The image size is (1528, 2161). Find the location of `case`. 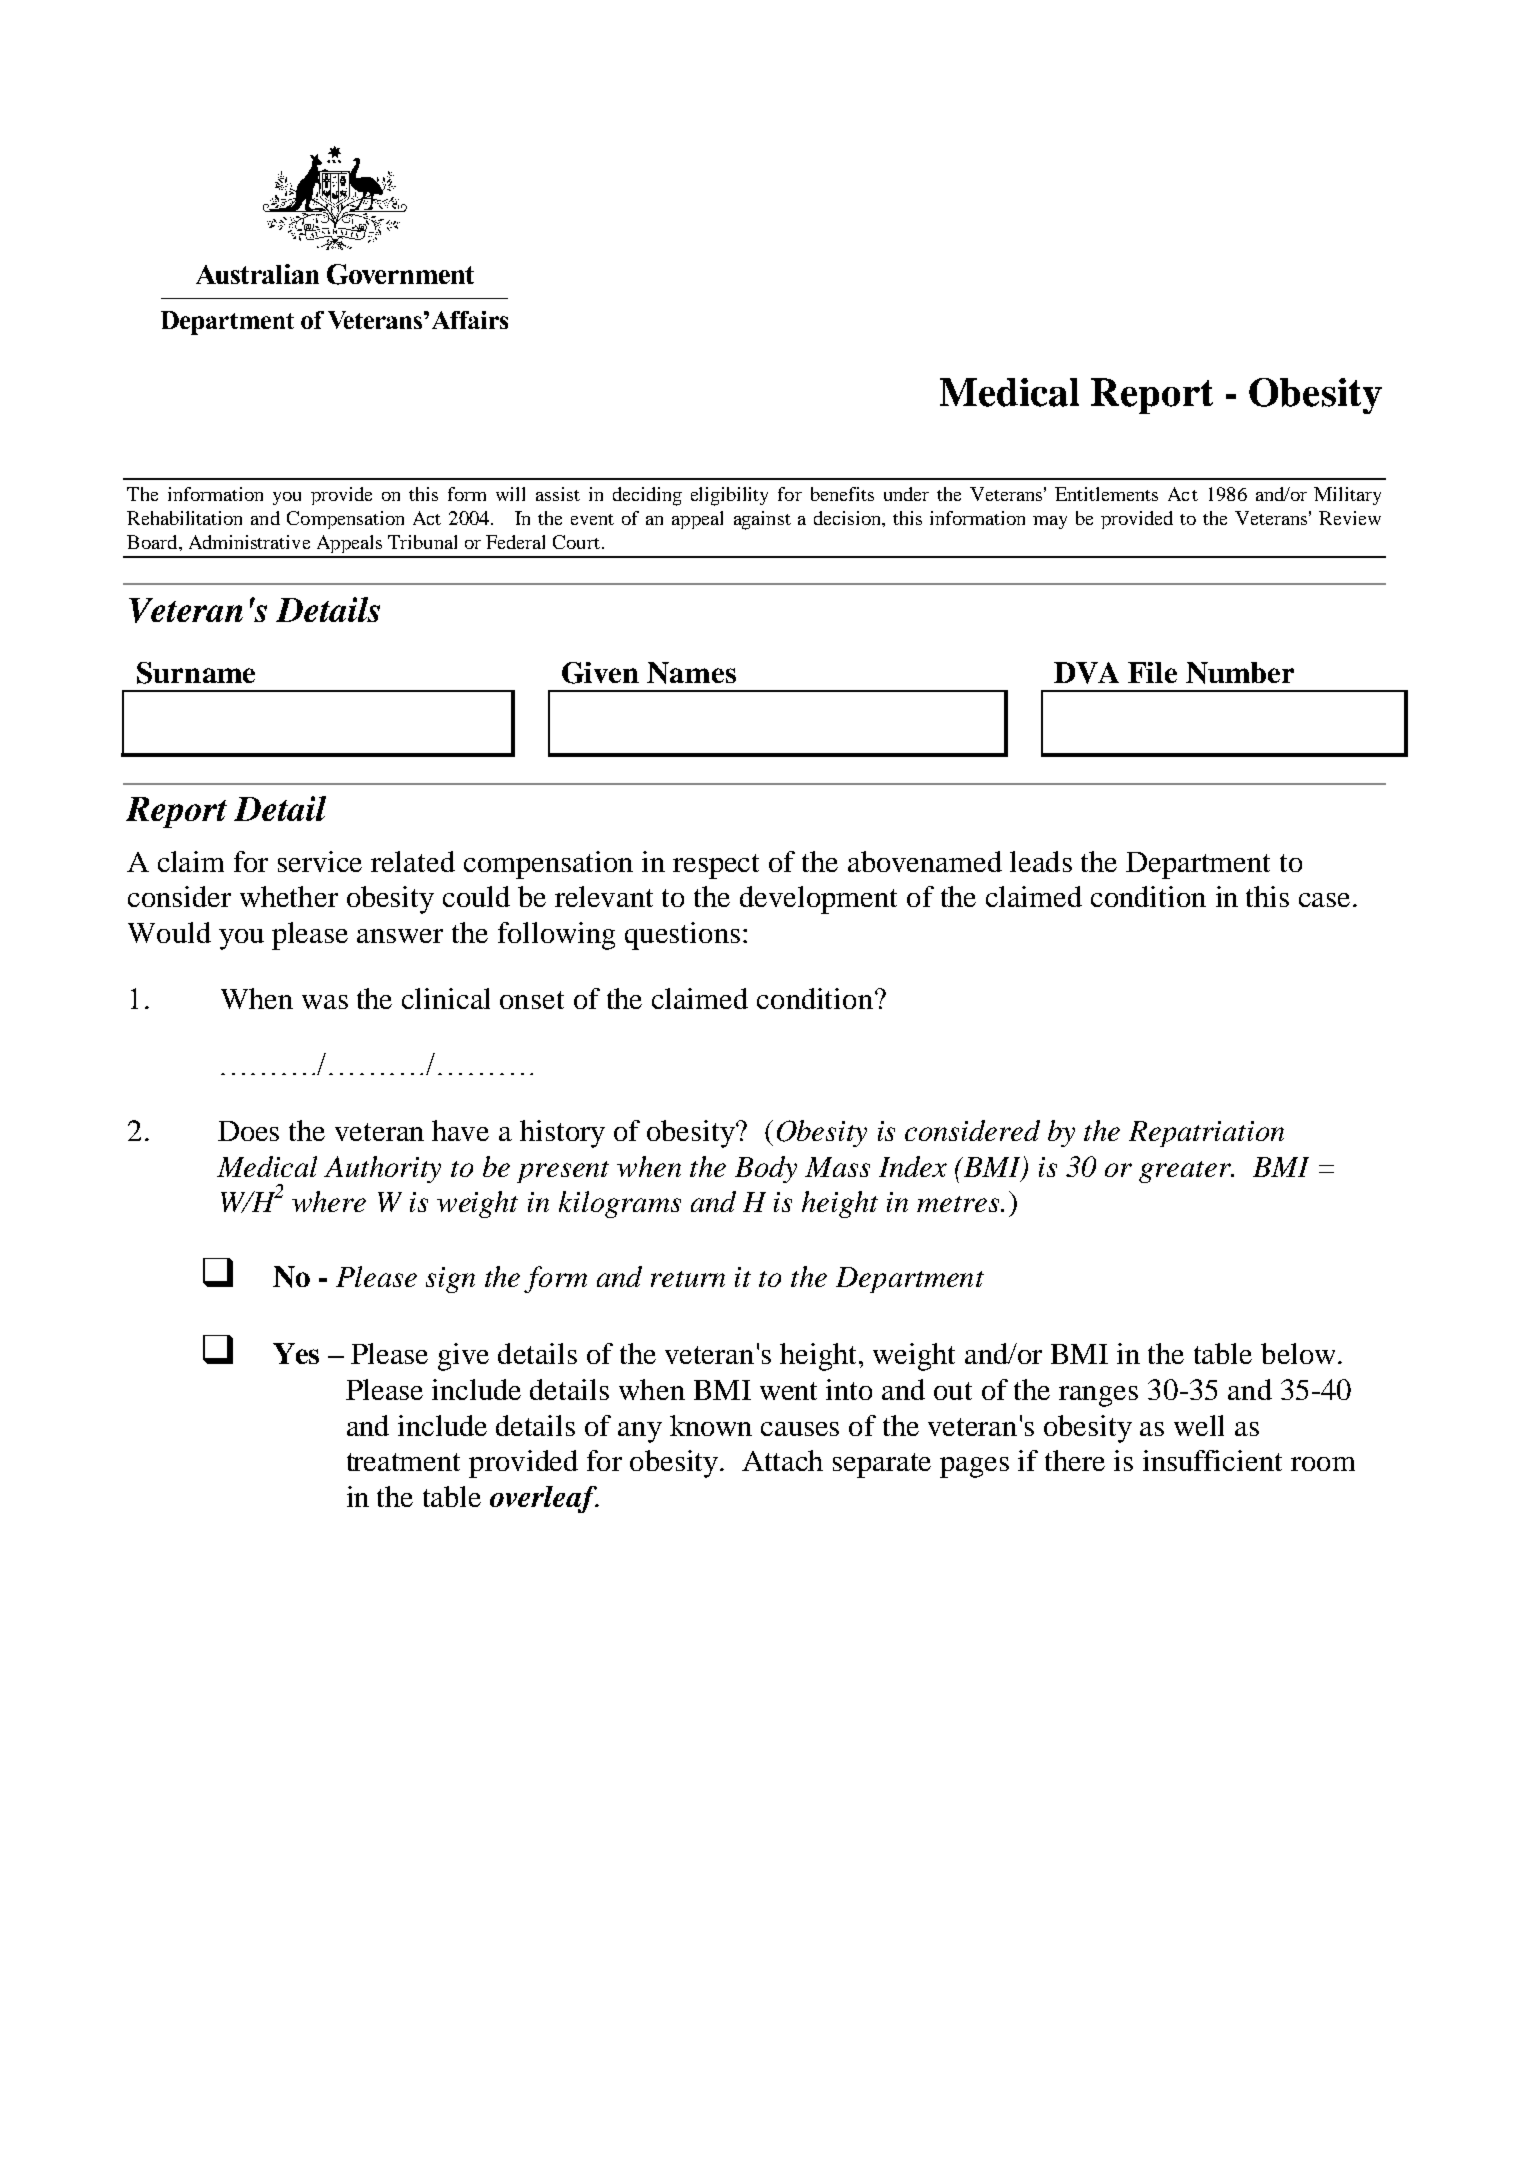

case is located at coordinates (1324, 900).
